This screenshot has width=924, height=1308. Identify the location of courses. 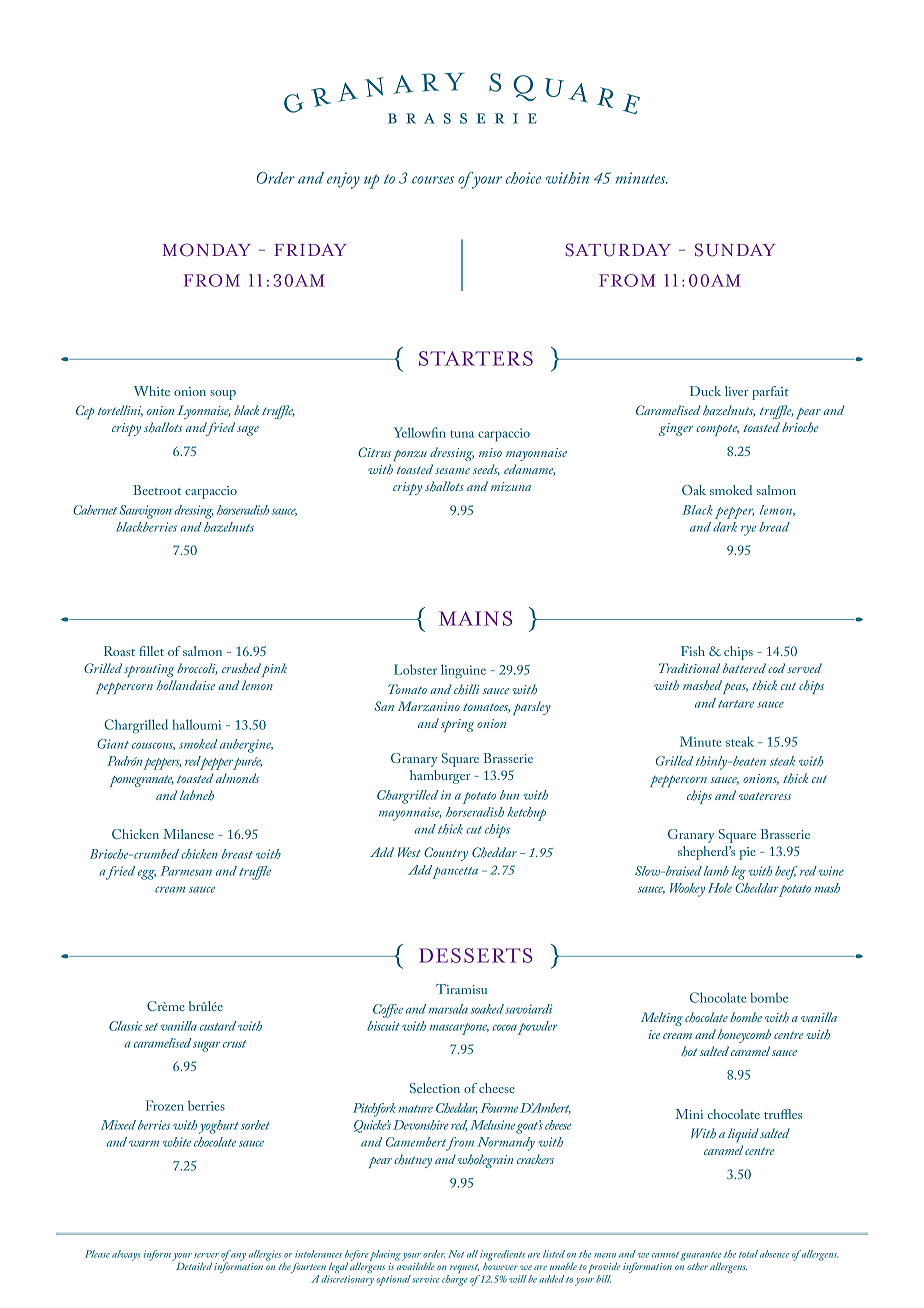
(433, 180).
